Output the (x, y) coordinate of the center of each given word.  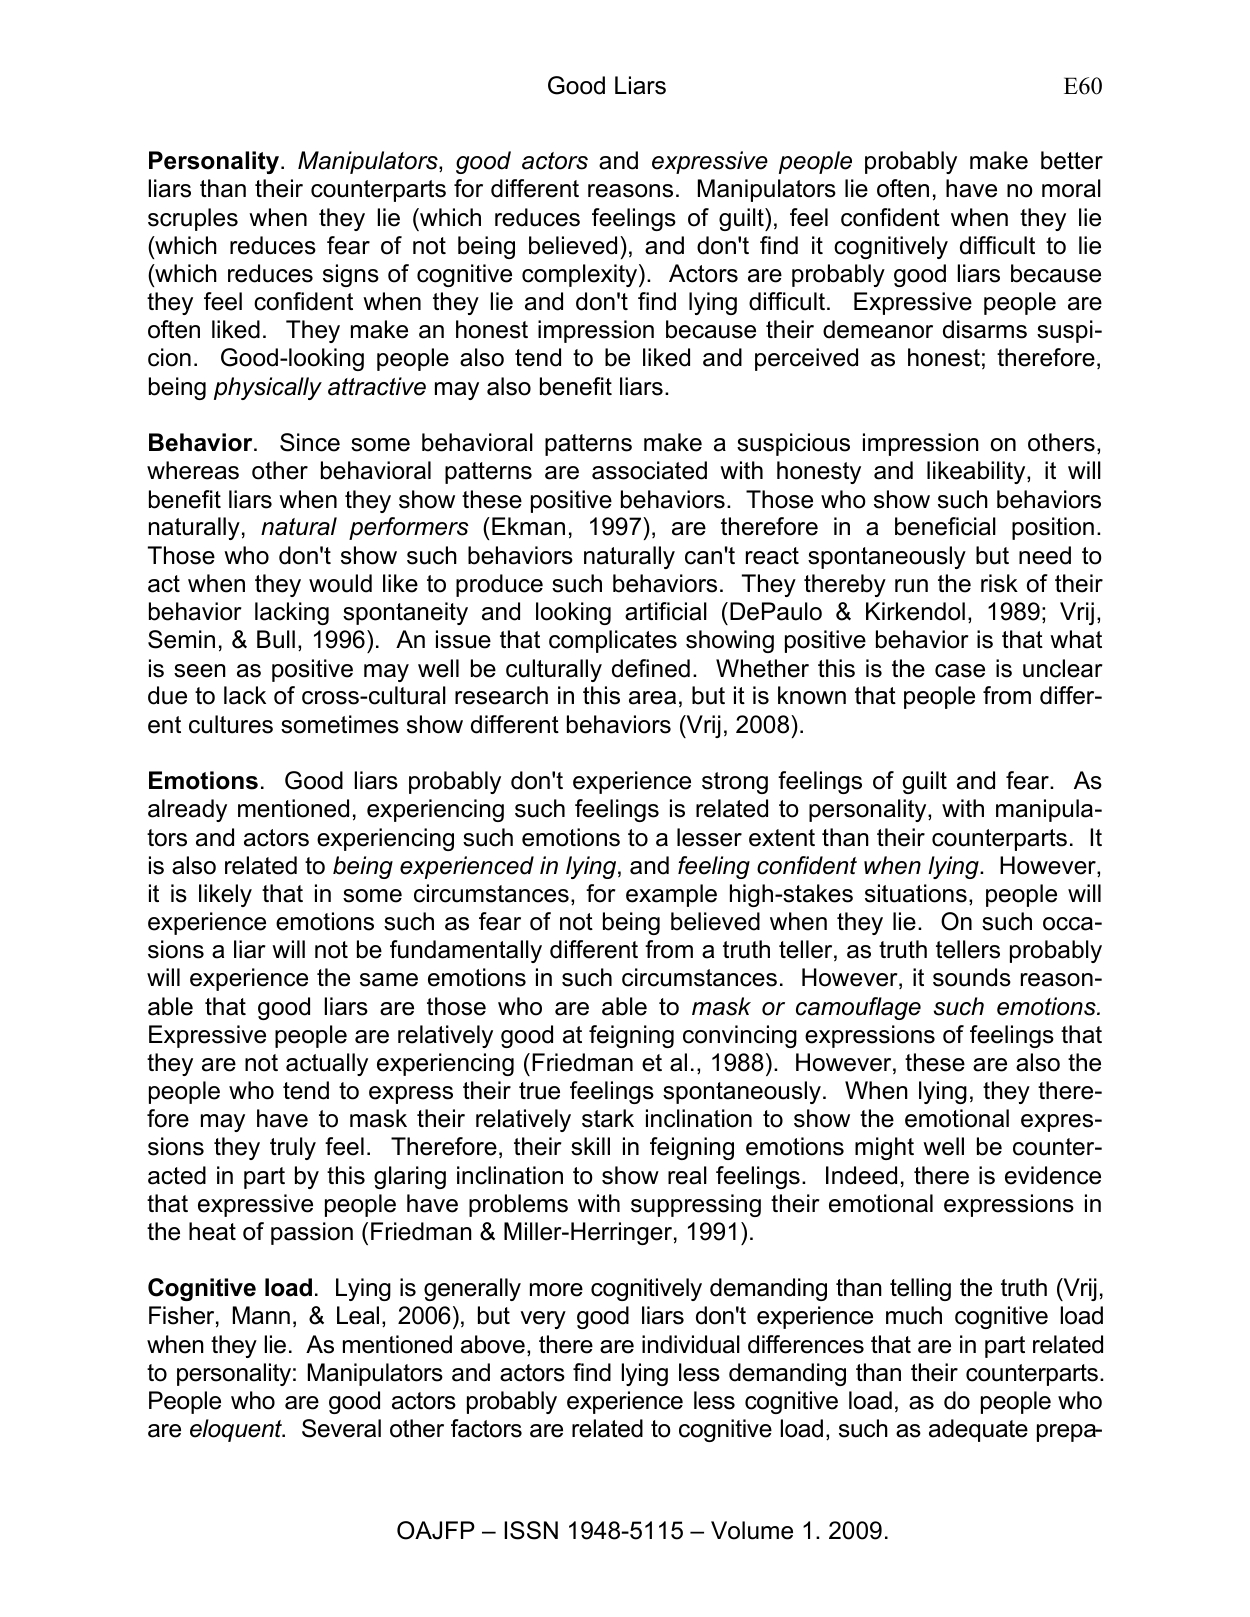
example (671, 895)
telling (920, 1289)
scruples (193, 219)
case (960, 671)
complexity (581, 275)
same (389, 980)
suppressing (696, 1205)
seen (200, 671)
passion (312, 1233)
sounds (972, 977)
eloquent (237, 1430)
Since (310, 442)
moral (1071, 188)
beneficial (945, 526)
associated (649, 470)
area (652, 698)
